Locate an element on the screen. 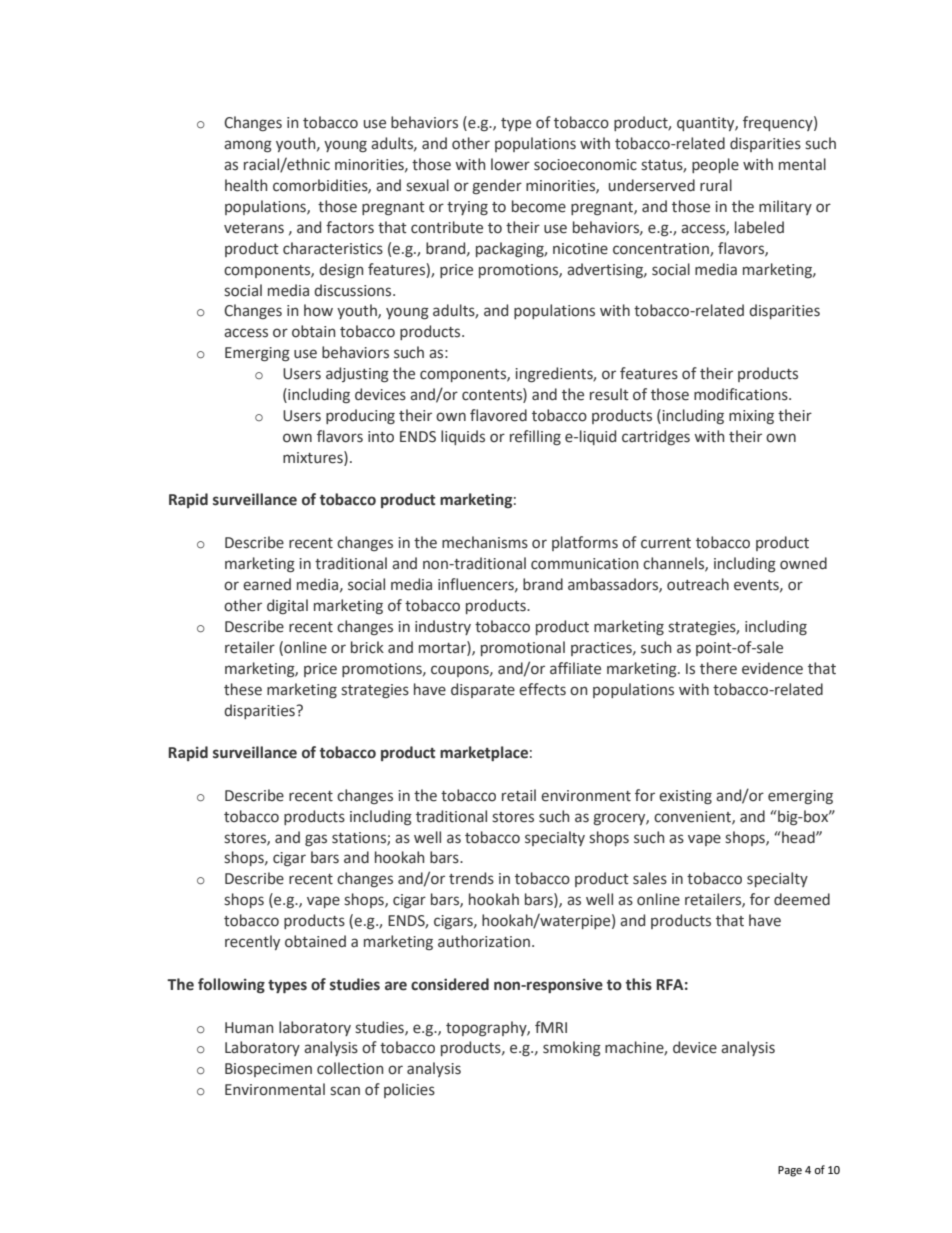 This screenshot has height=1233, width=952. digital is located at coordinates (287, 606).
